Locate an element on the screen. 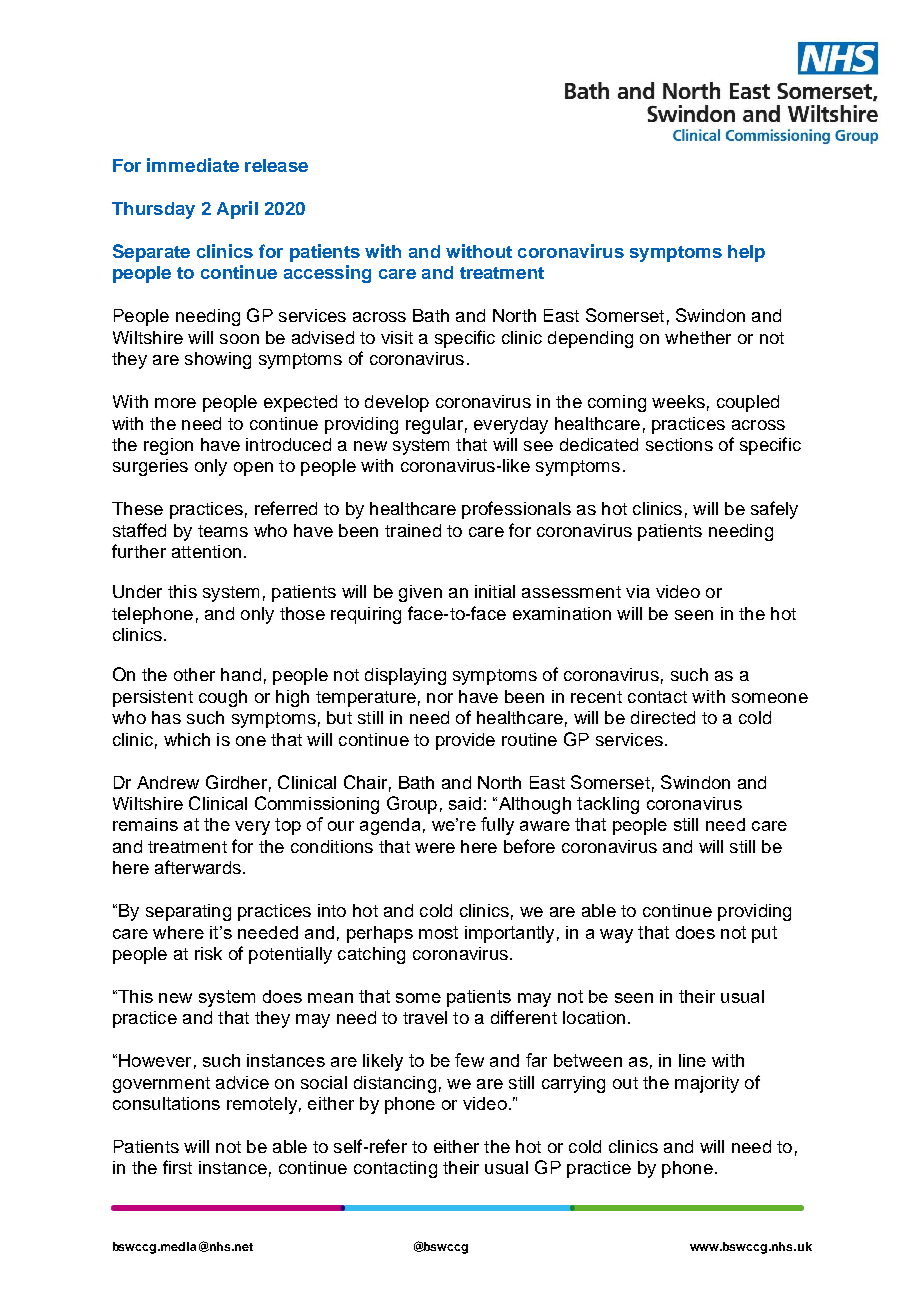 The height and width of the screenshot is (1308, 924). put is located at coordinates (764, 934).
